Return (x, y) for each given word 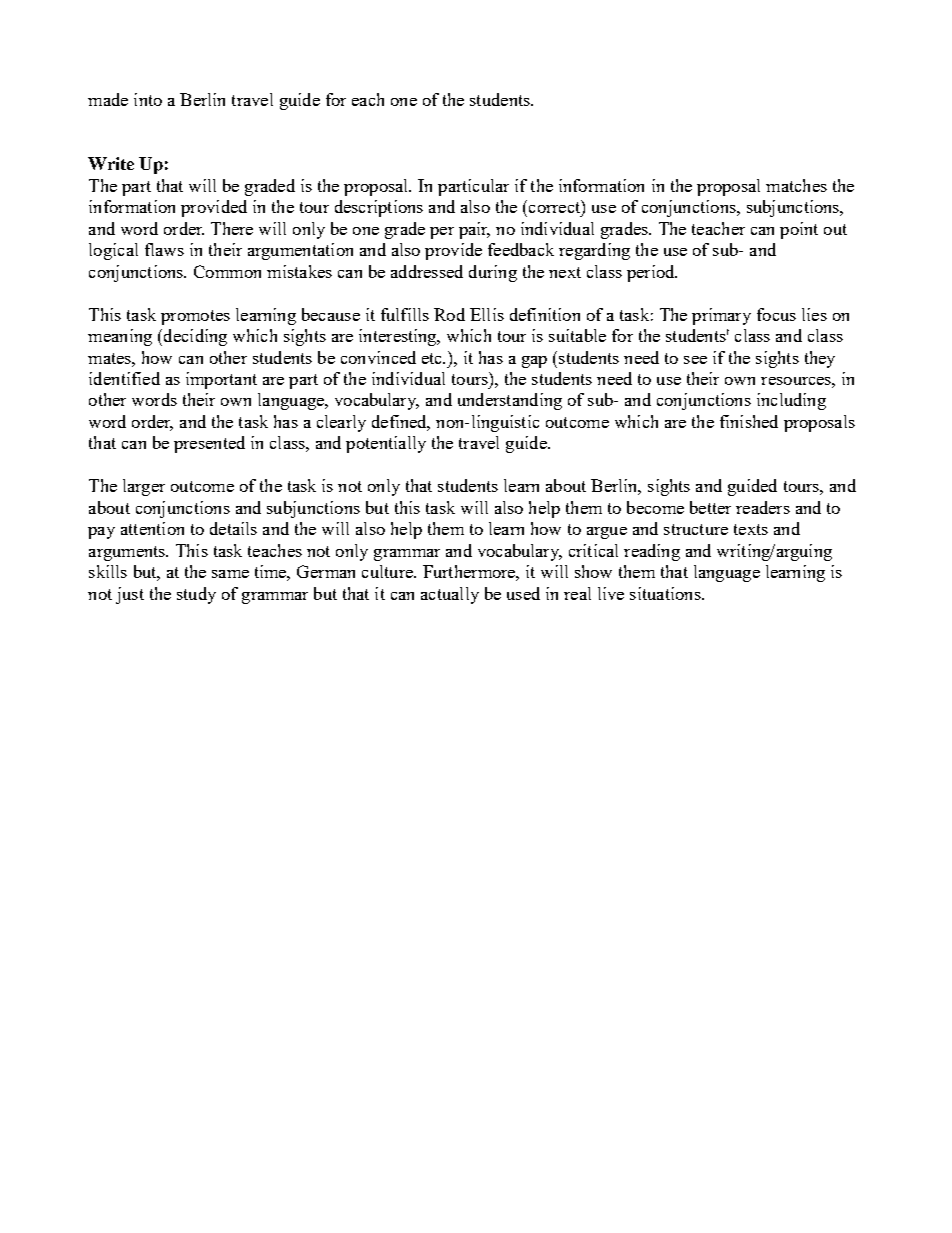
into (148, 99)
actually (450, 595)
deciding (195, 337)
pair (474, 230)
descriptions (379, 208)
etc (433, 358)
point (799, 230)
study (196, 595)
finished (749, 421)
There (232, 228)
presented (209, 444)
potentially (386, 444)
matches (796, 185)
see (695, 360)
